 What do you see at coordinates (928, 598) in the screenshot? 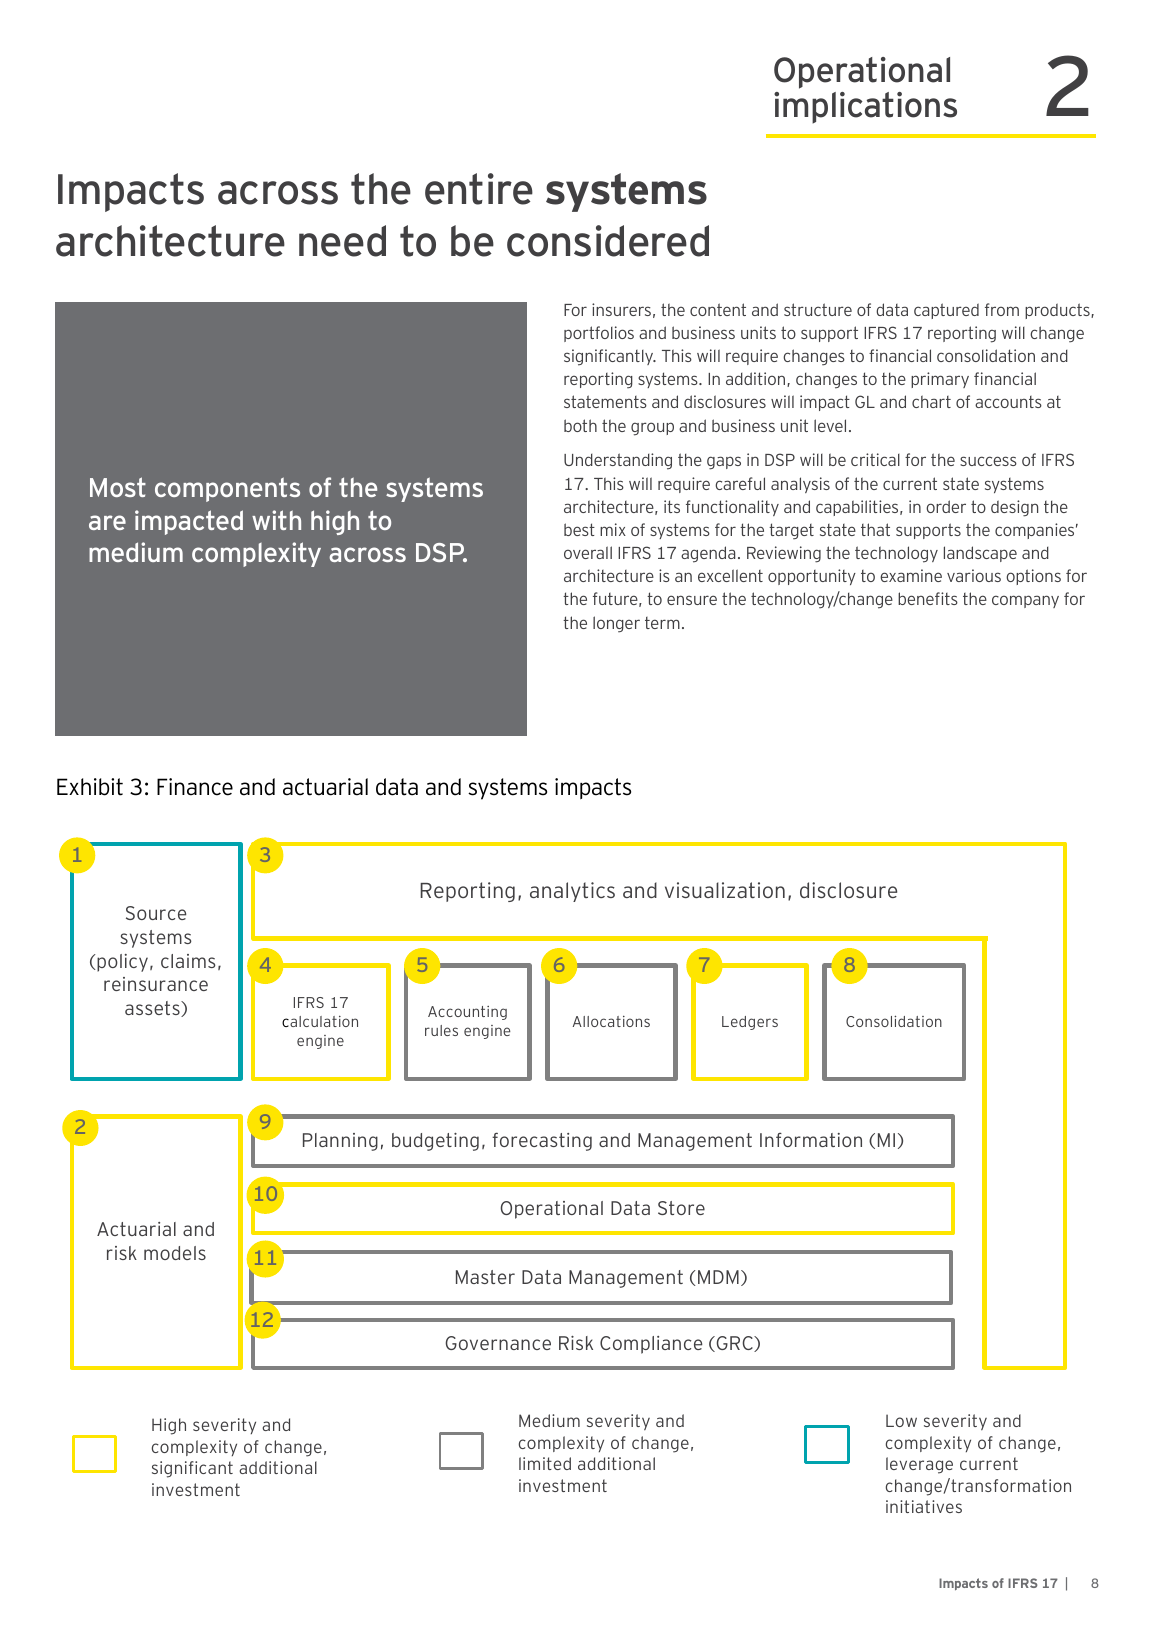
I see `benefits` at bounding box center [928, 598].
